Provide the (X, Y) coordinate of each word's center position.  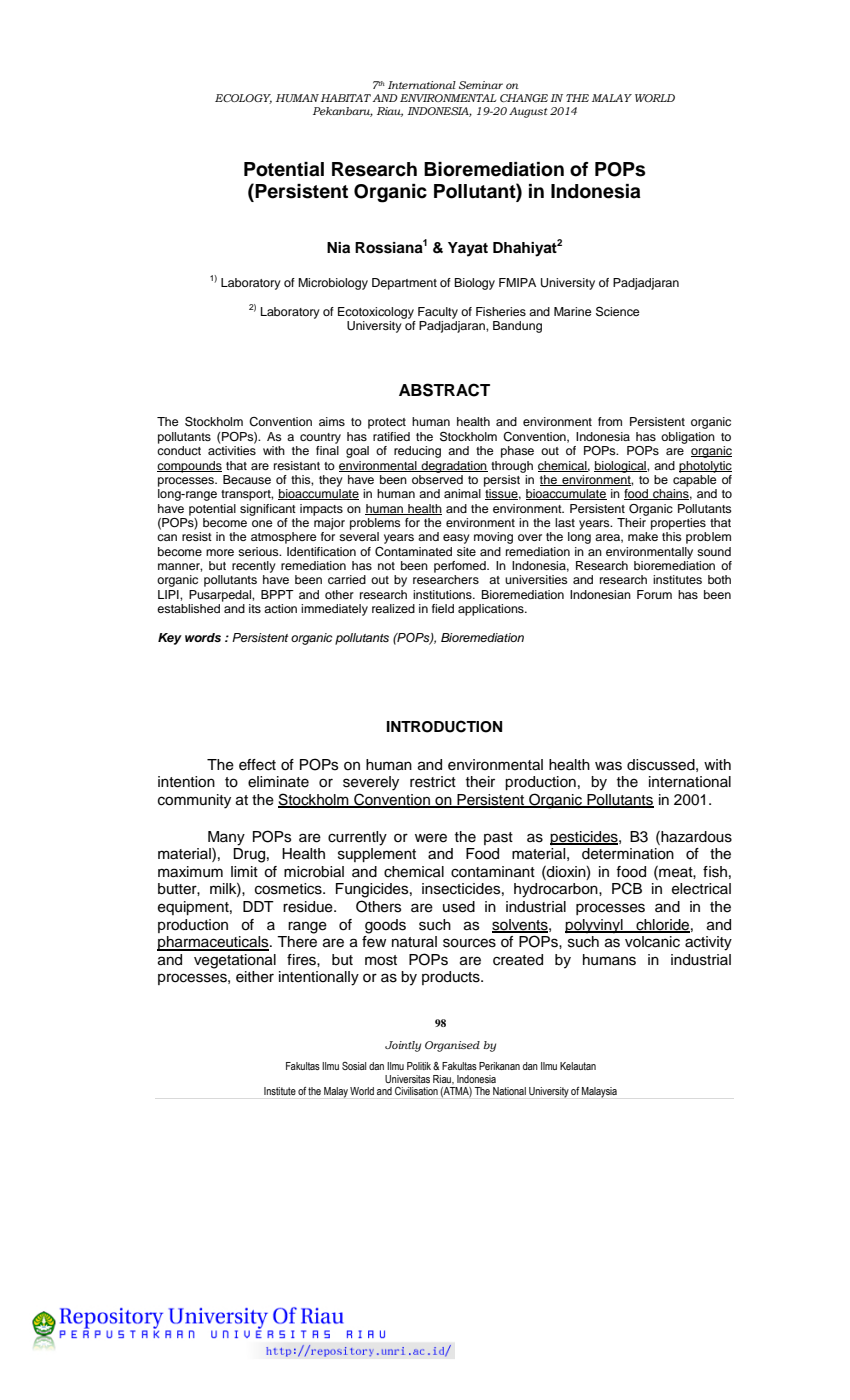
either (255, 977)
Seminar (481, 85)
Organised (452, 1046)
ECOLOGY (243, 99)
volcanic (652, 942)
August (528, 112)
